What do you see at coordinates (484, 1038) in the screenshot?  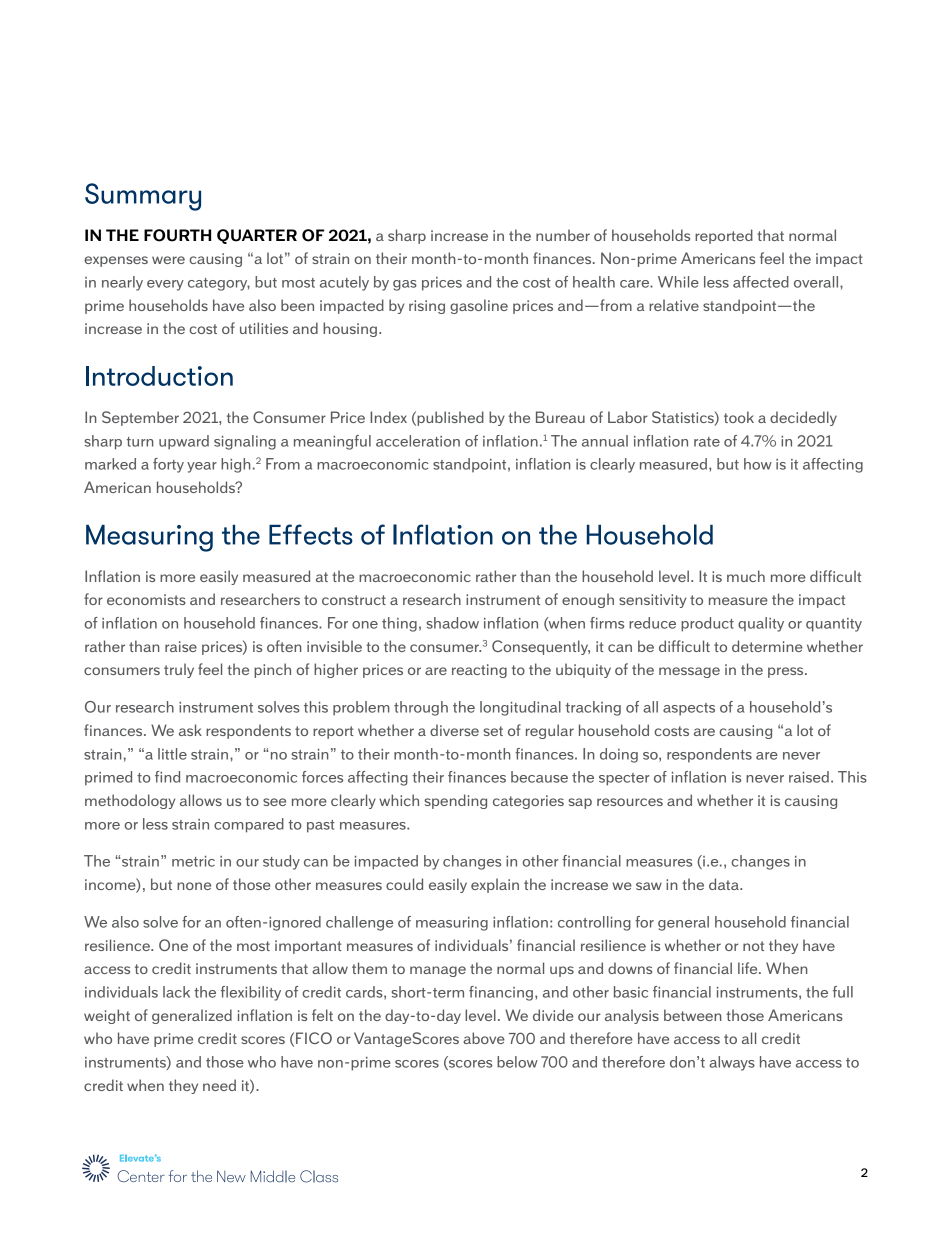 I see `above` at bounding box center [484, 1038].
